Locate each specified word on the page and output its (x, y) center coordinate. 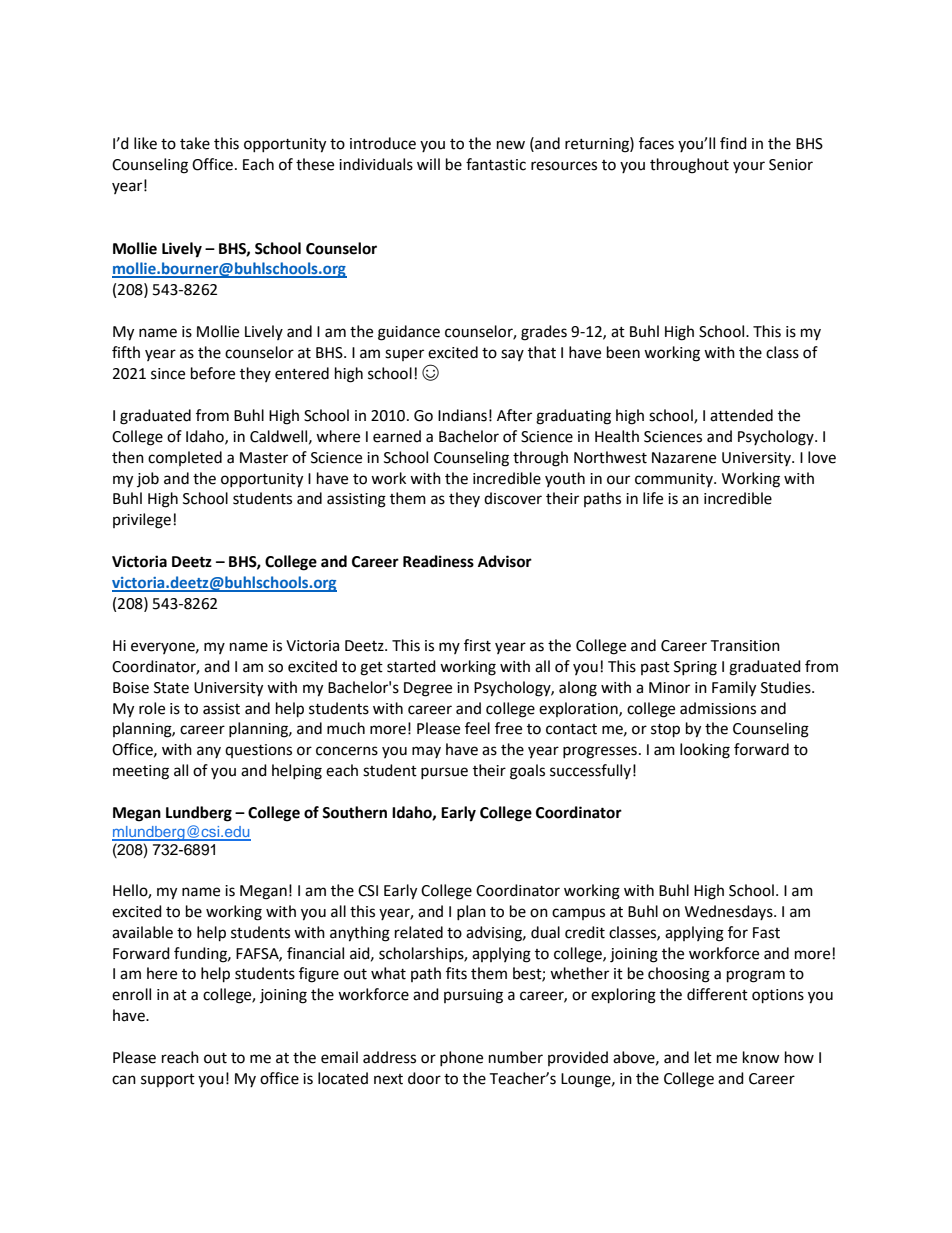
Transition (745, 646)
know (761, 1057)
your (749, 167)
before (213, 373)
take (195, 143)
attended (741, 415)
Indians (462, 415)
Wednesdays (730, 912)
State (171, 688)
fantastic (496, 164)
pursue (444, 773)
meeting (141, 772)
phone (461, 1058)
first (477, 645)
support (168, 1080)
